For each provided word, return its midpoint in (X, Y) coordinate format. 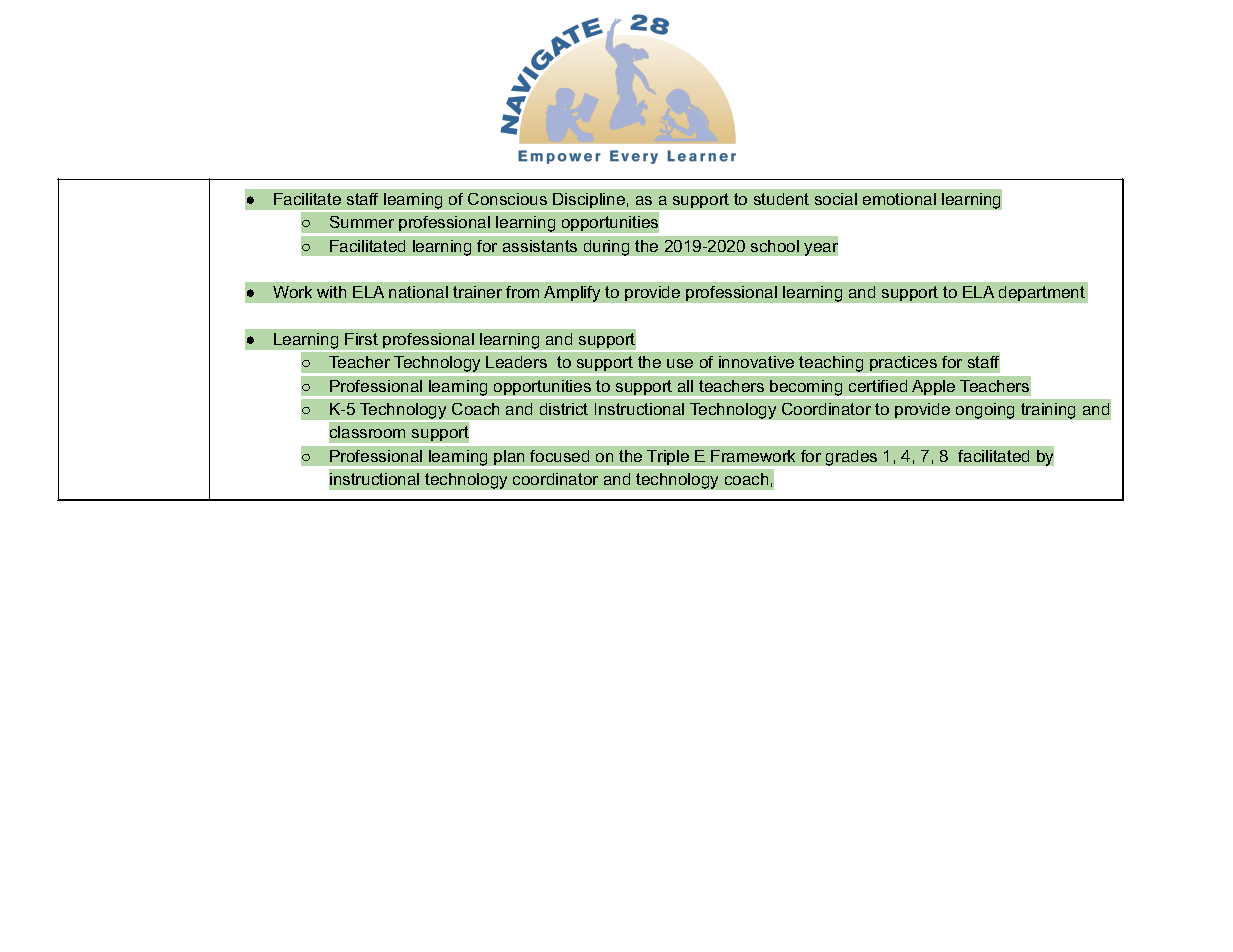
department (1042, 293)
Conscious (507, 199)
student (781, 199)
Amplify (572, 294)
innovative (756, 362)
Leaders (516, 362)
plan (509, 457)
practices (904, 365)
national (418, 292)
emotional (899, 199)
